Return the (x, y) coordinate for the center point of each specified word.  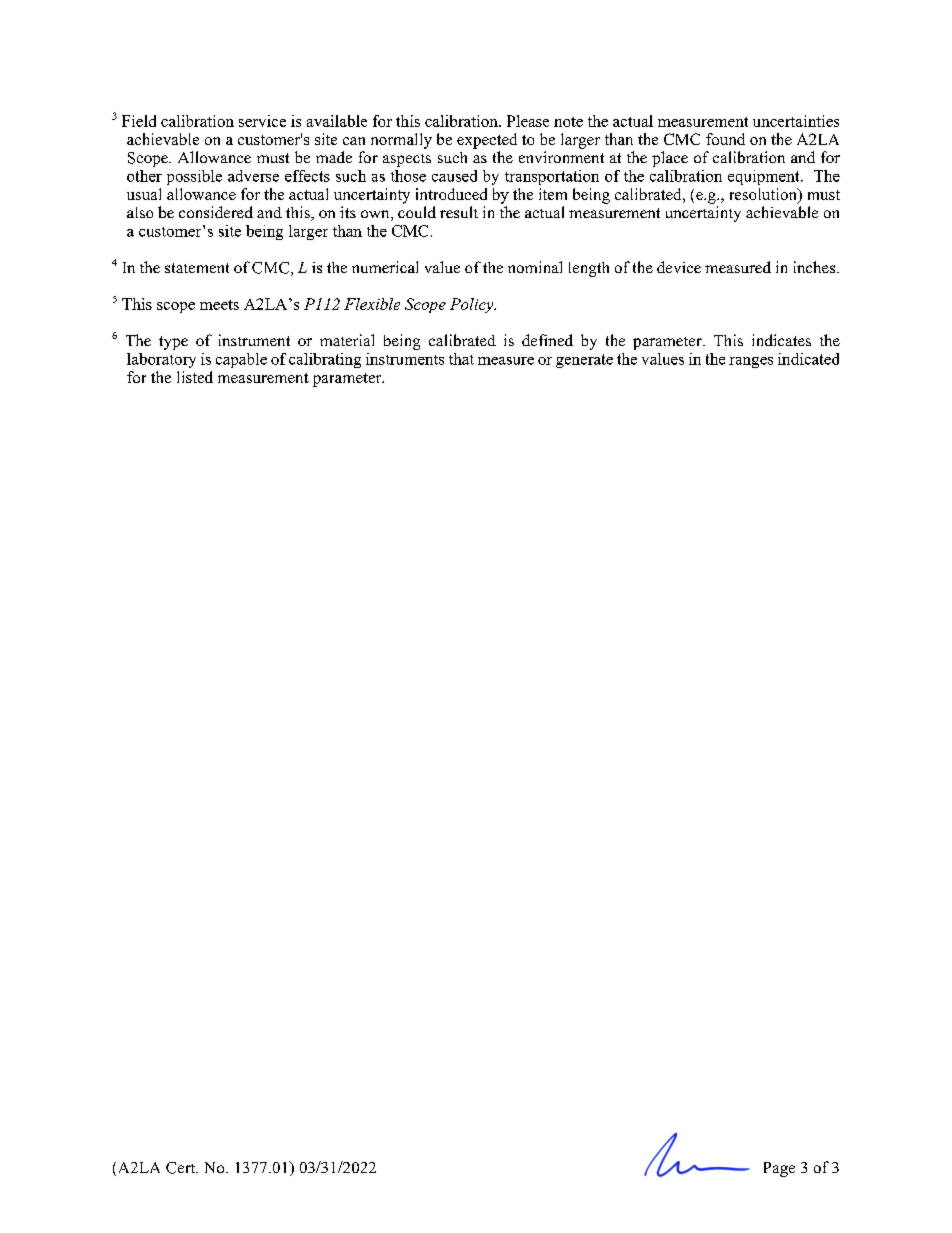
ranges (751, 362)
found (725, 139)
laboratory (161, 360)
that (461, 359)
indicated (808, 359)
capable (241, 360)
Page (779, 1169)
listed (195, 377)
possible (194, 177)
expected (487, 141)
